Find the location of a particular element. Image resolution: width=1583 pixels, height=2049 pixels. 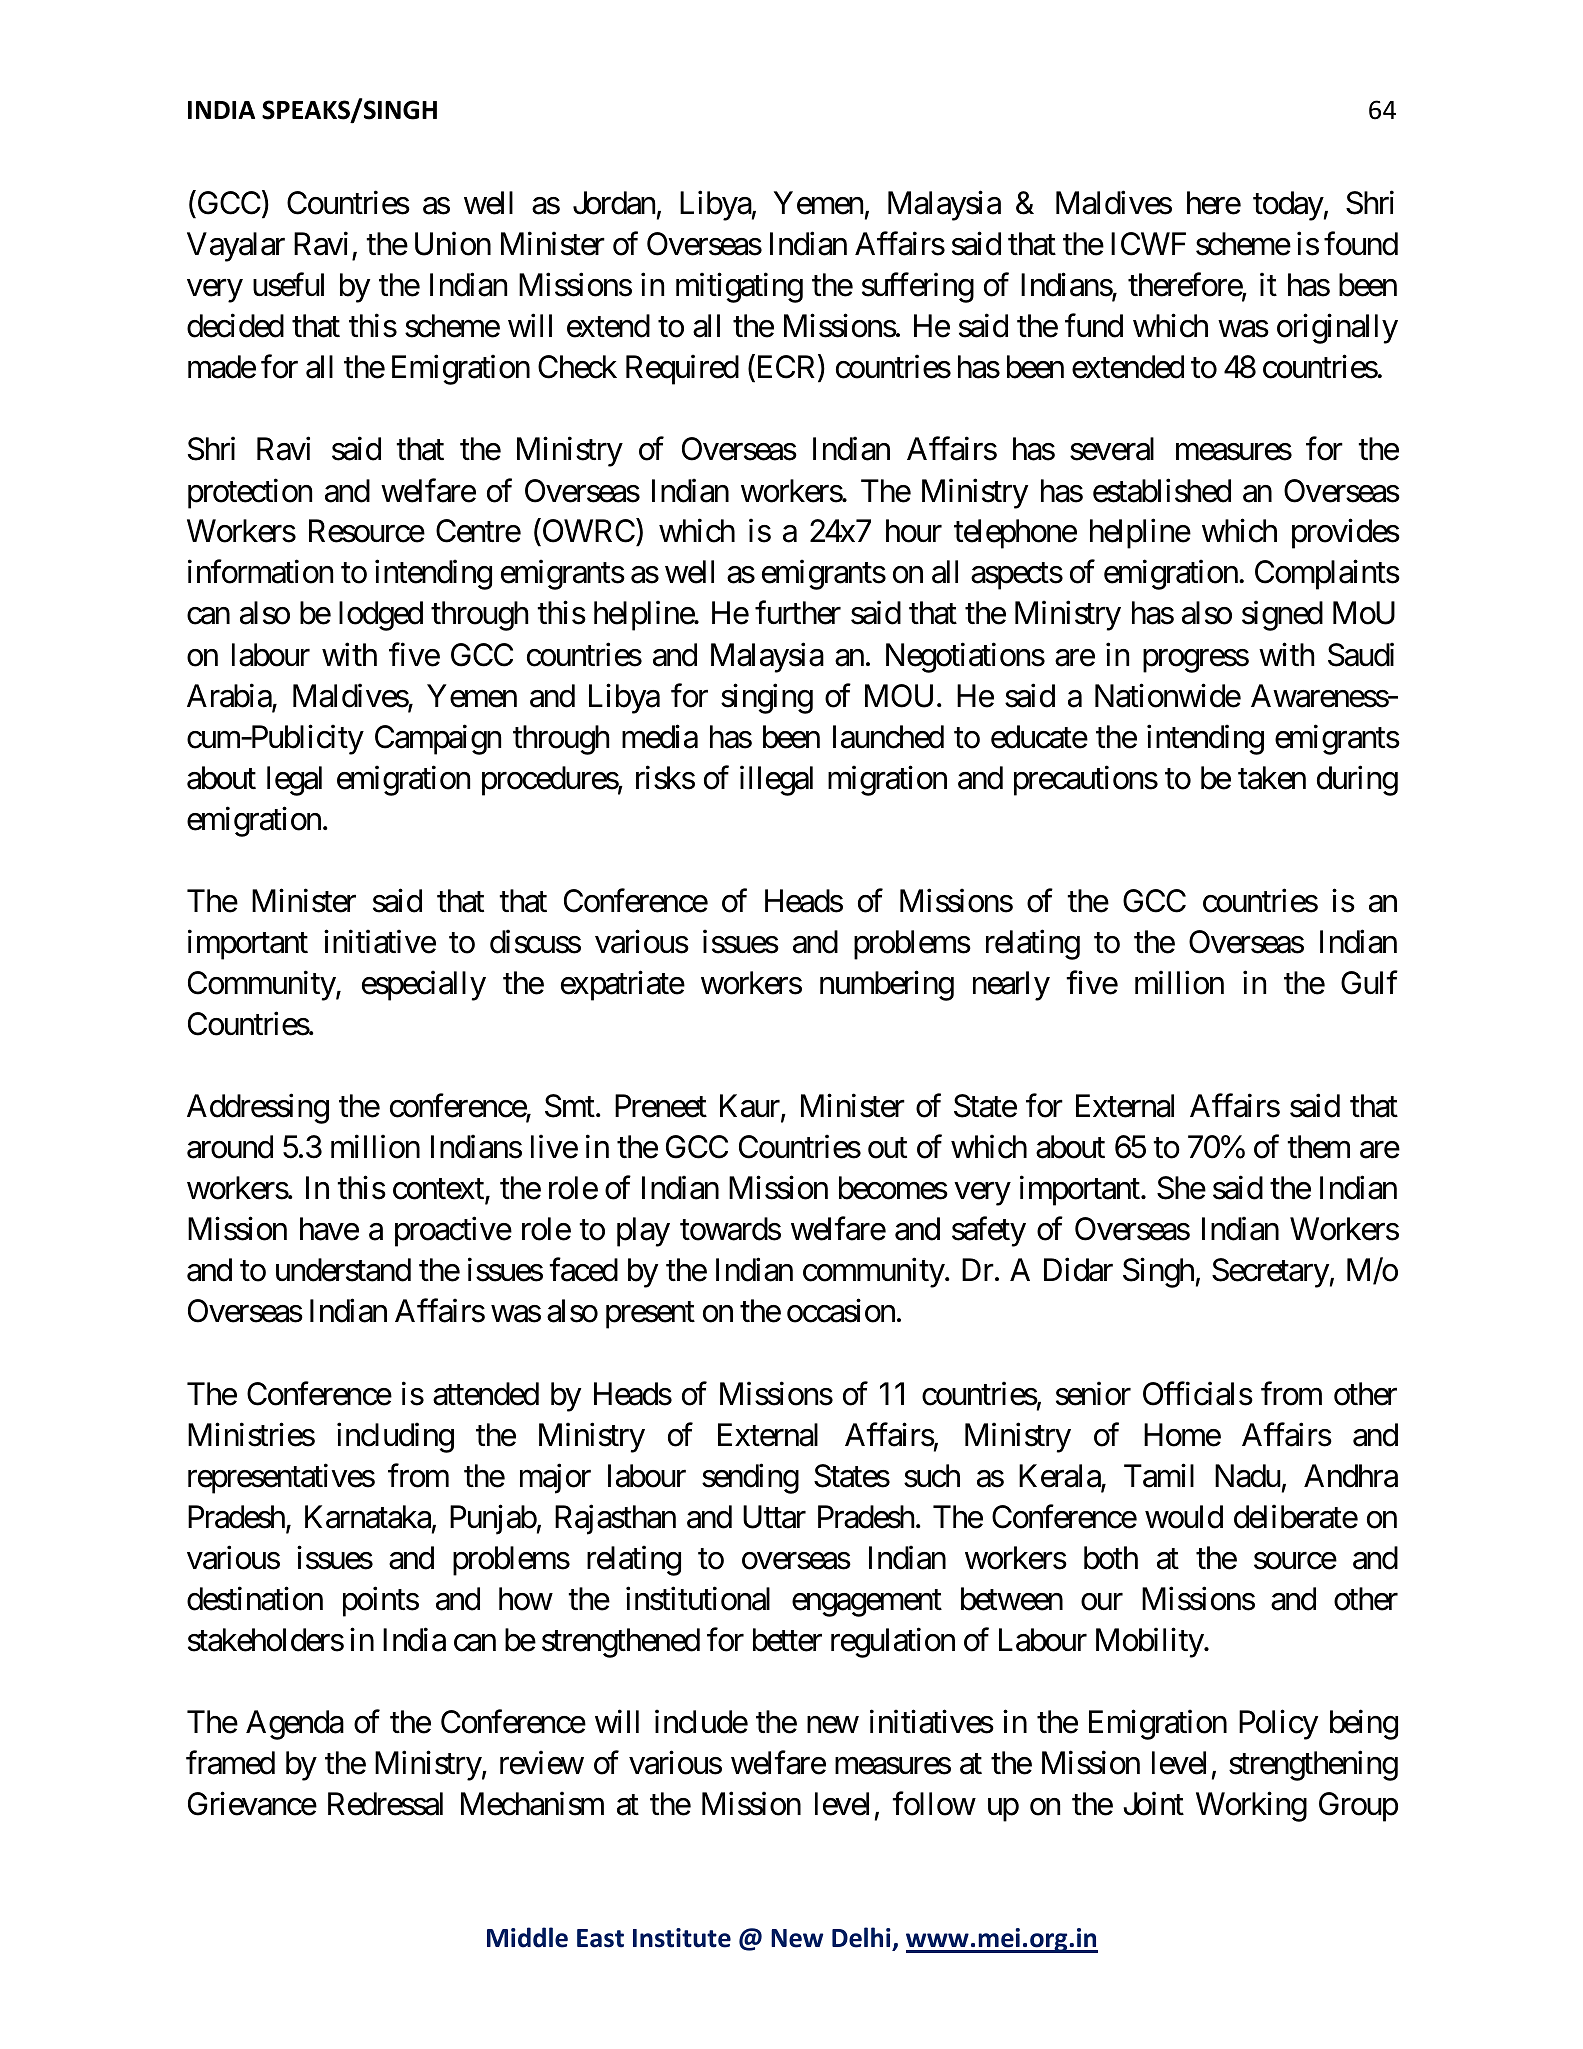

Kaur is located at coordinates (751, 1107).
